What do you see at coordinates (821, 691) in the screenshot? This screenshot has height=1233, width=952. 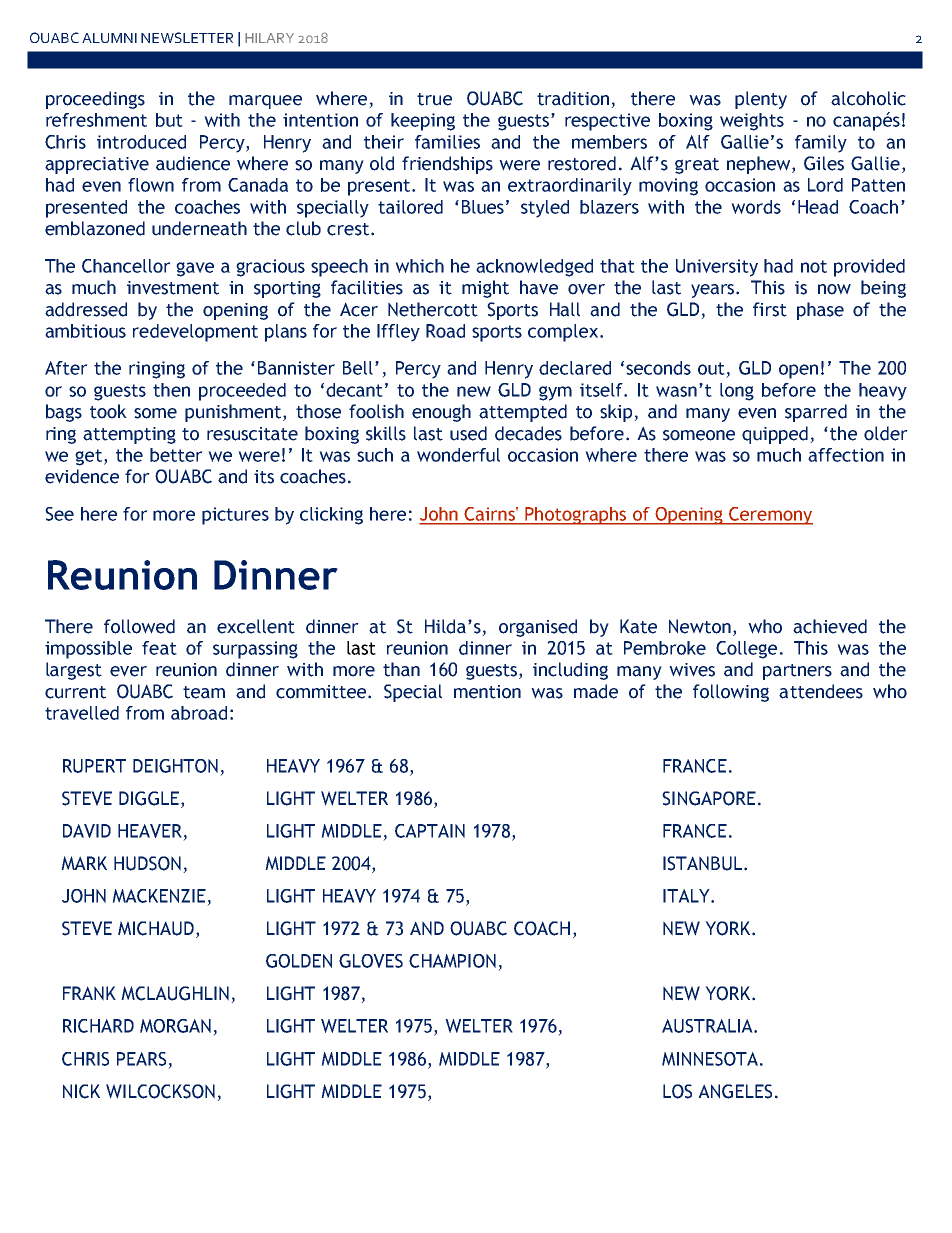 I see `attendees` at bounding box center [821, 691].
